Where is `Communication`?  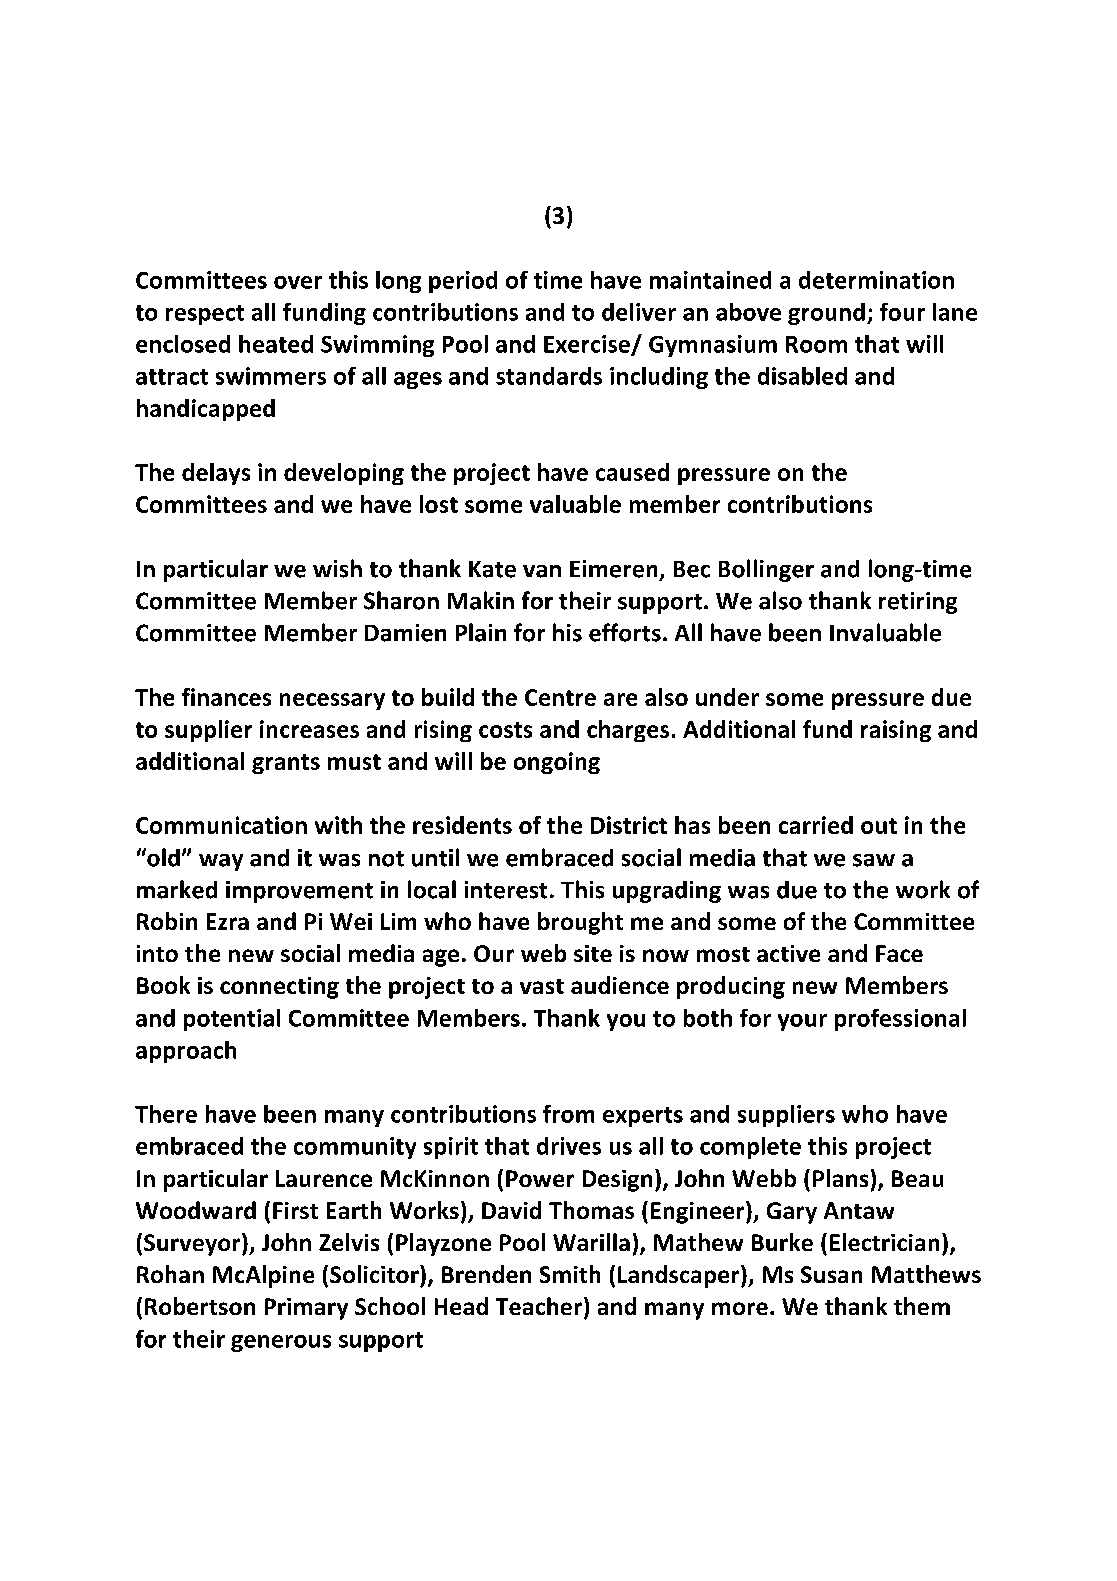
Communication is located at coordinates (221, 825).
